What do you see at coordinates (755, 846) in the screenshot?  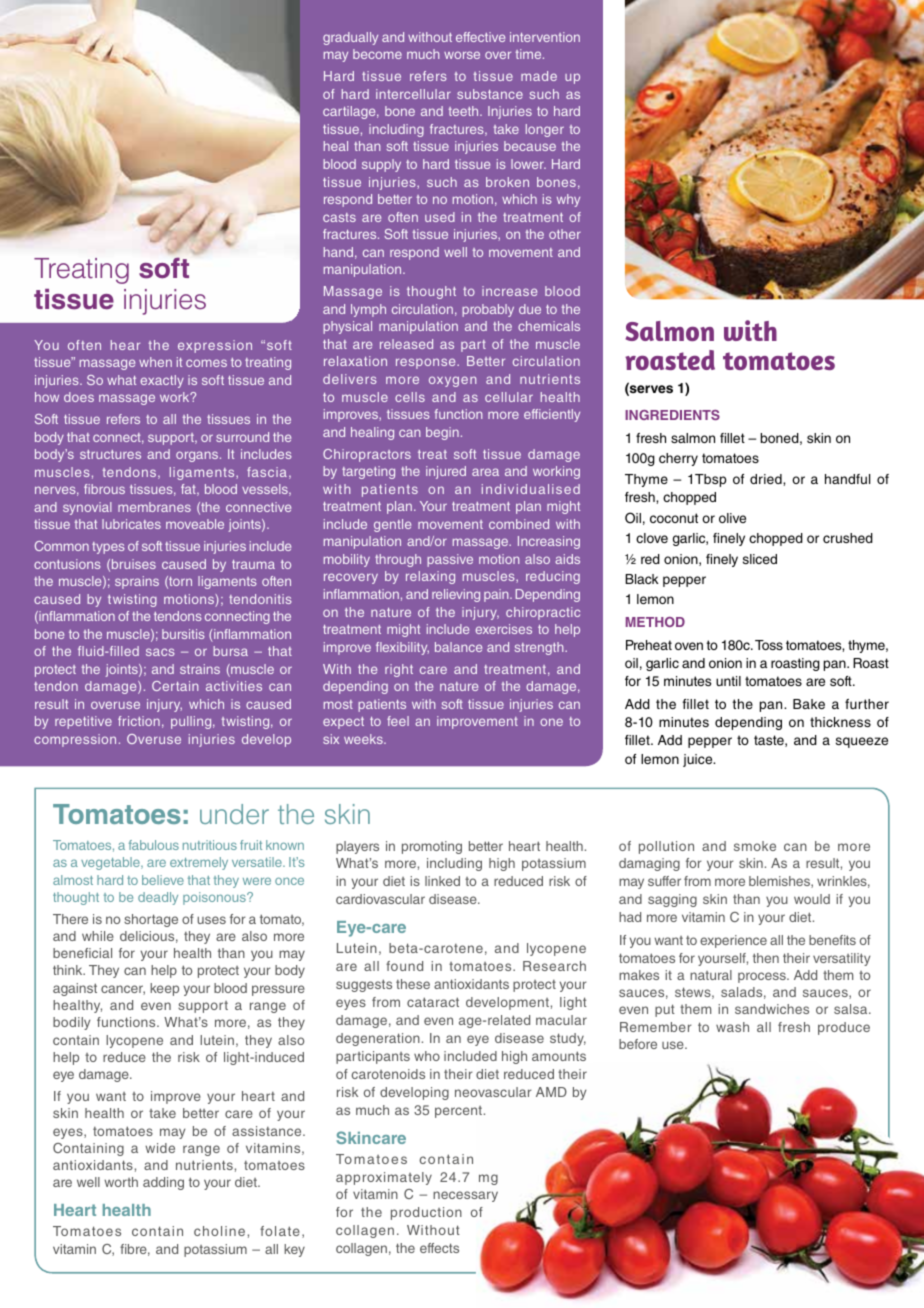 I see `smoke` at bounding box center [755, 846].
